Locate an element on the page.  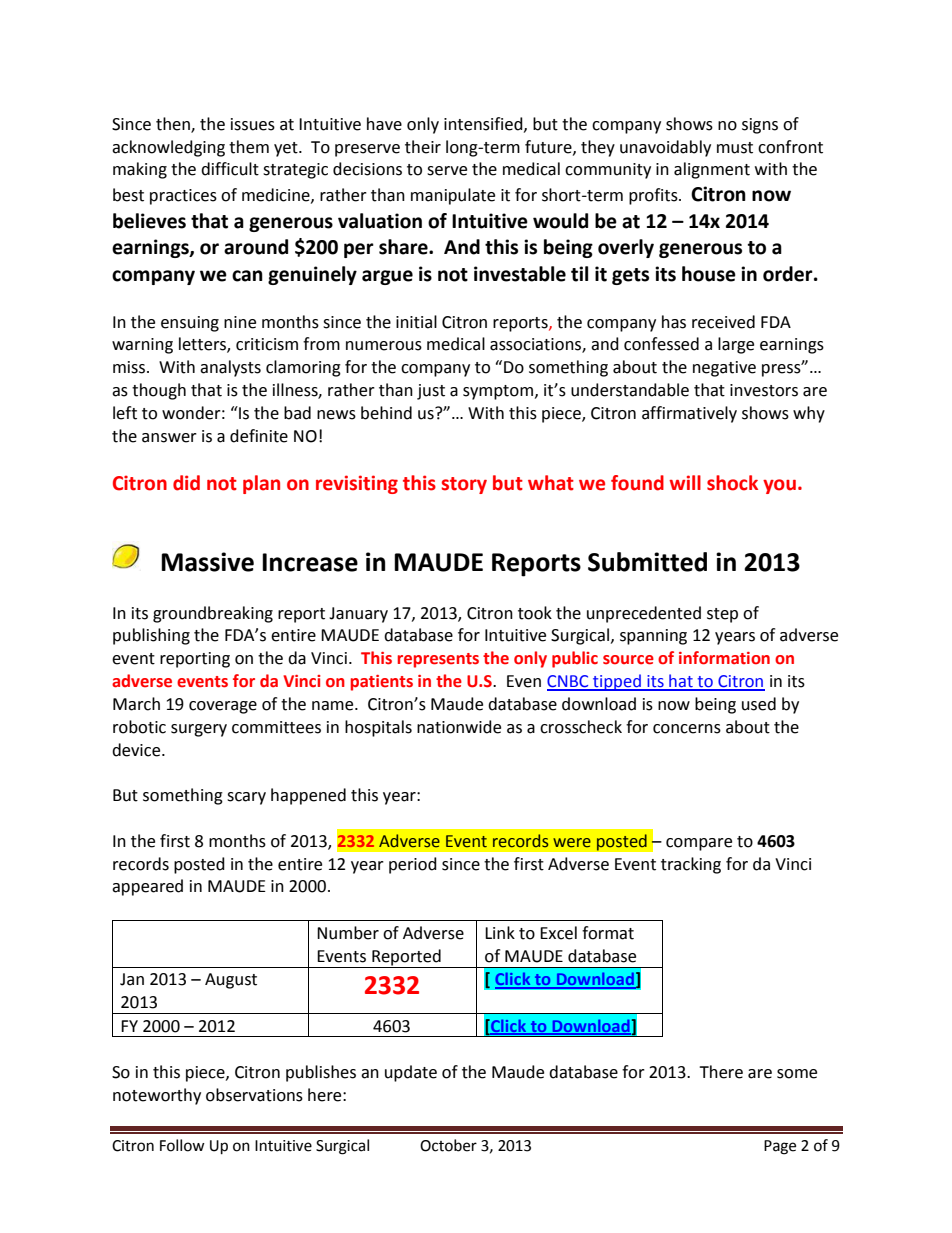
groundbreaking is located at coordinates (213, 614).
